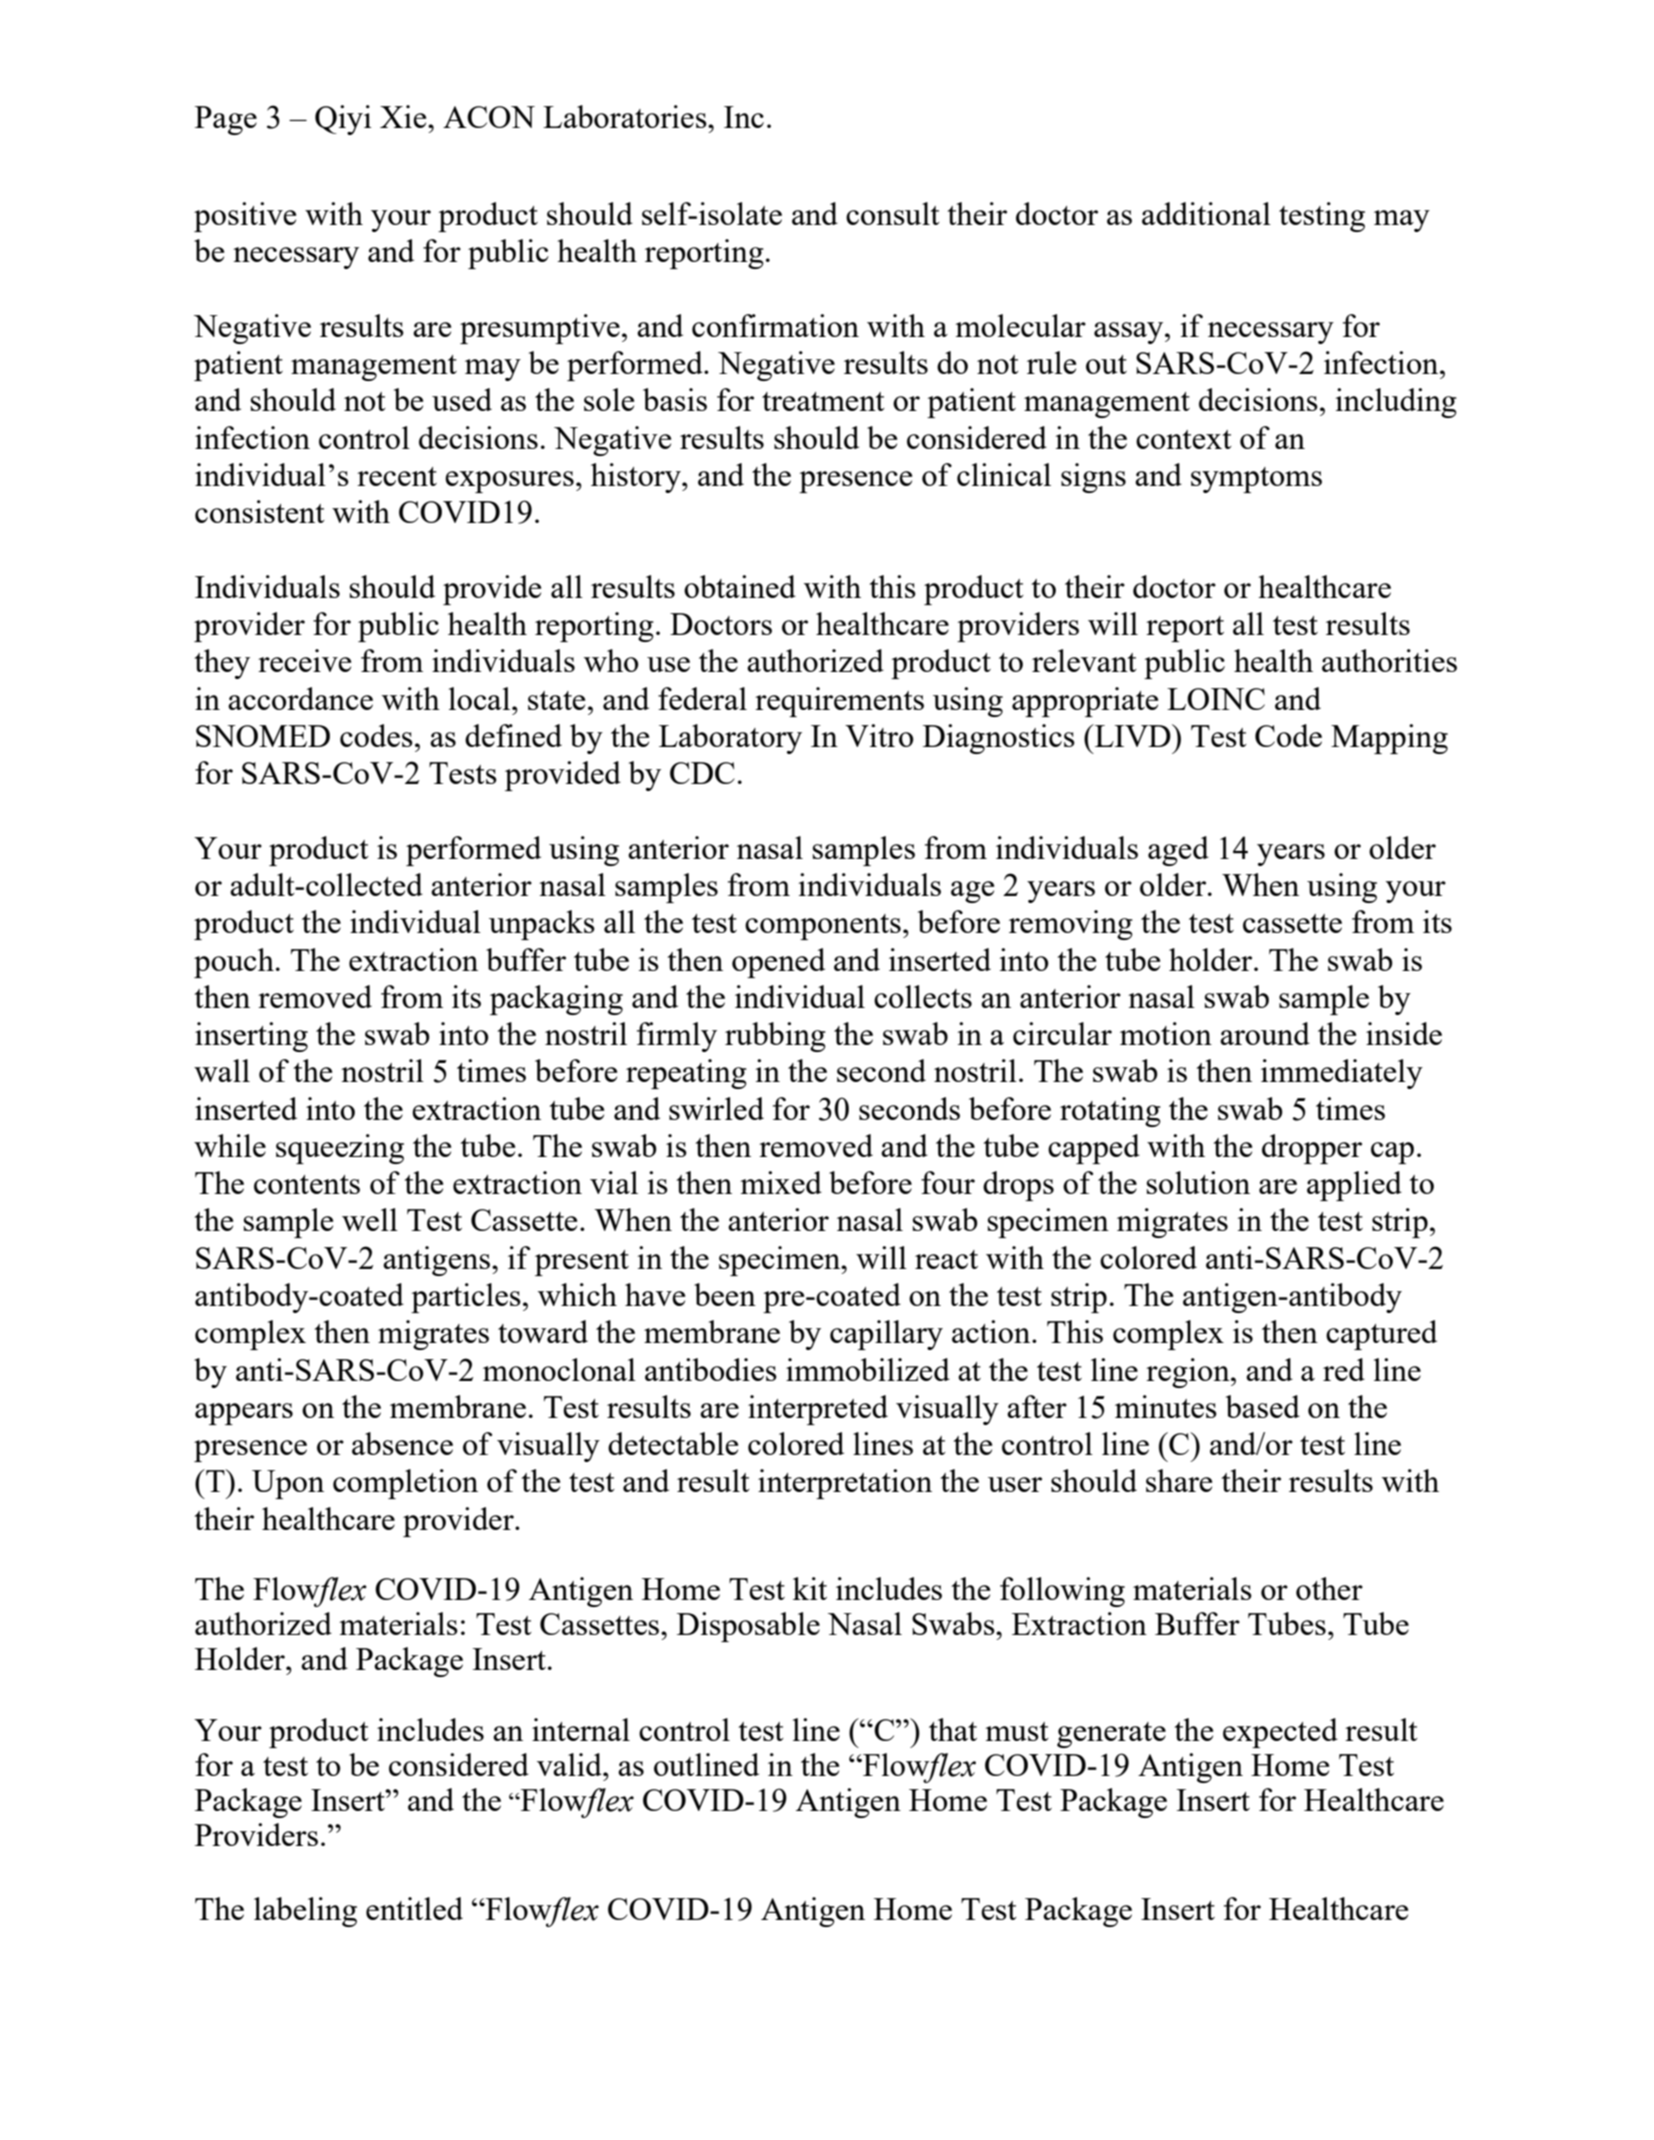 The width and height of the page is (1654, 2140). I want to click on Xie, so click(404, 116).
